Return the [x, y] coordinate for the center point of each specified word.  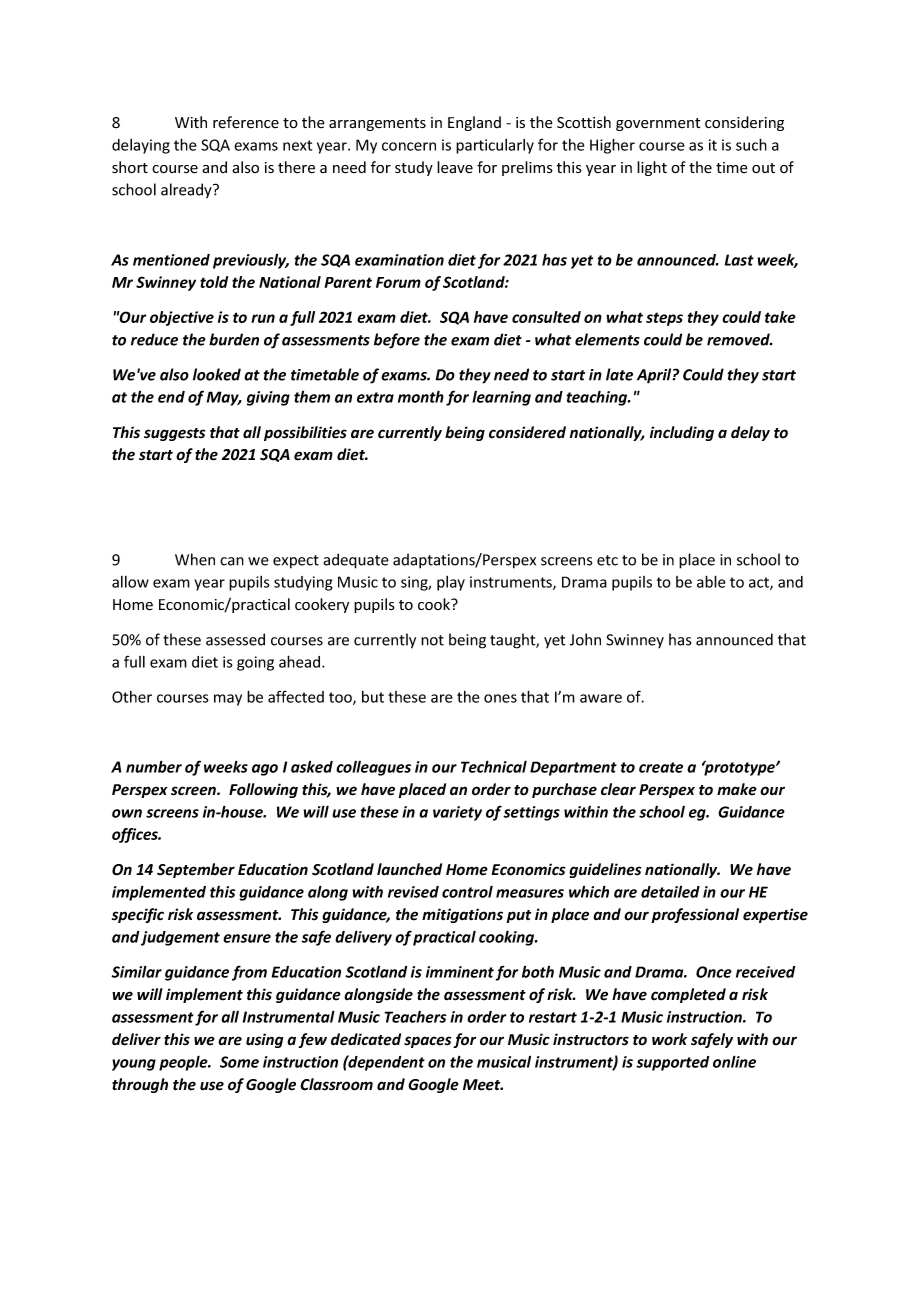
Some [239, 1062]
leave [455, 167]
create [661, 767]
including [682, 433]
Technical [494, 766]
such [751, 144]
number [154, 766]
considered [527, 432]
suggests [174, 434]
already [187, 190]
